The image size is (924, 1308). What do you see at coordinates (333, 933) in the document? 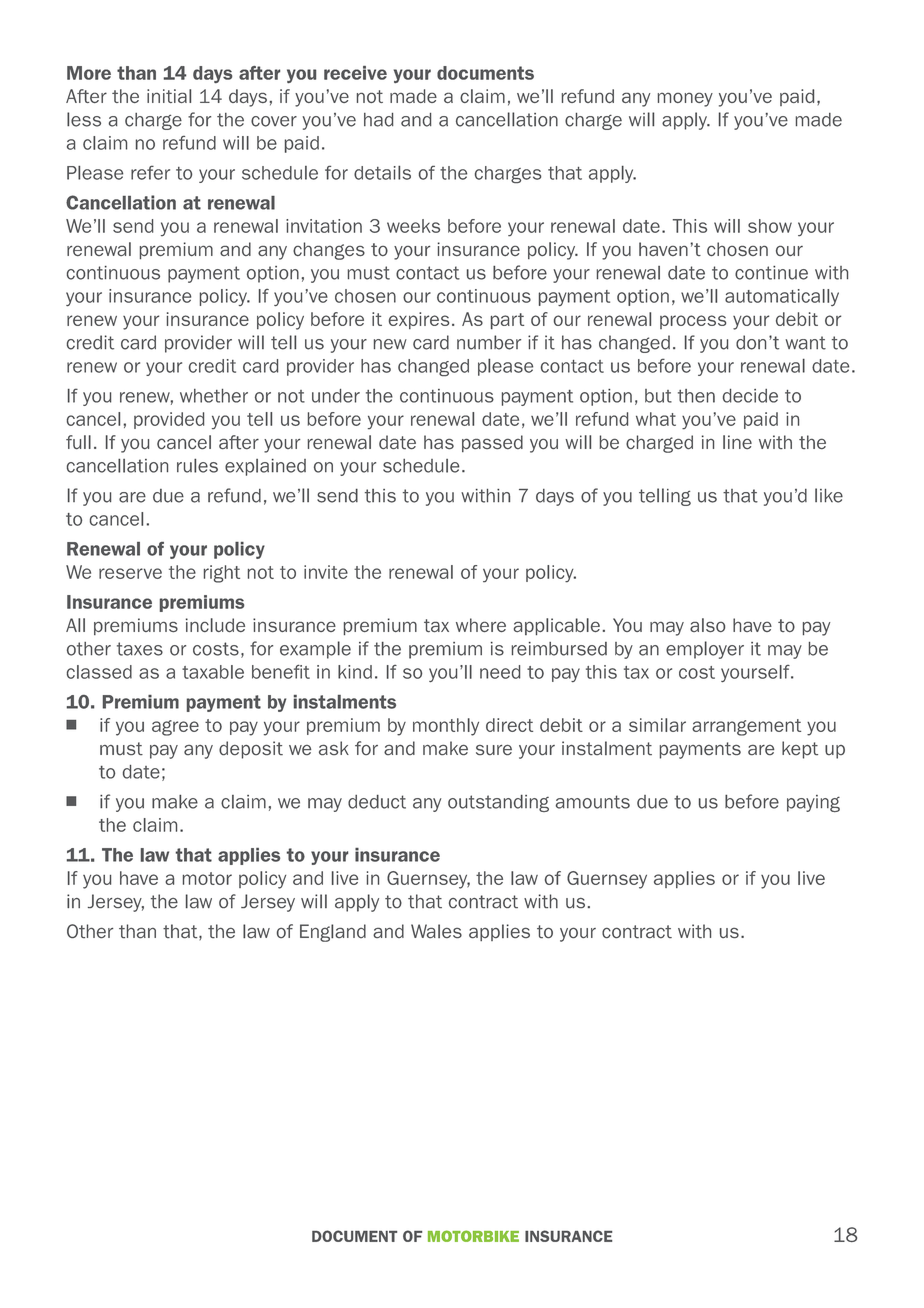
I see `England` at bounding box center [333, 933].
